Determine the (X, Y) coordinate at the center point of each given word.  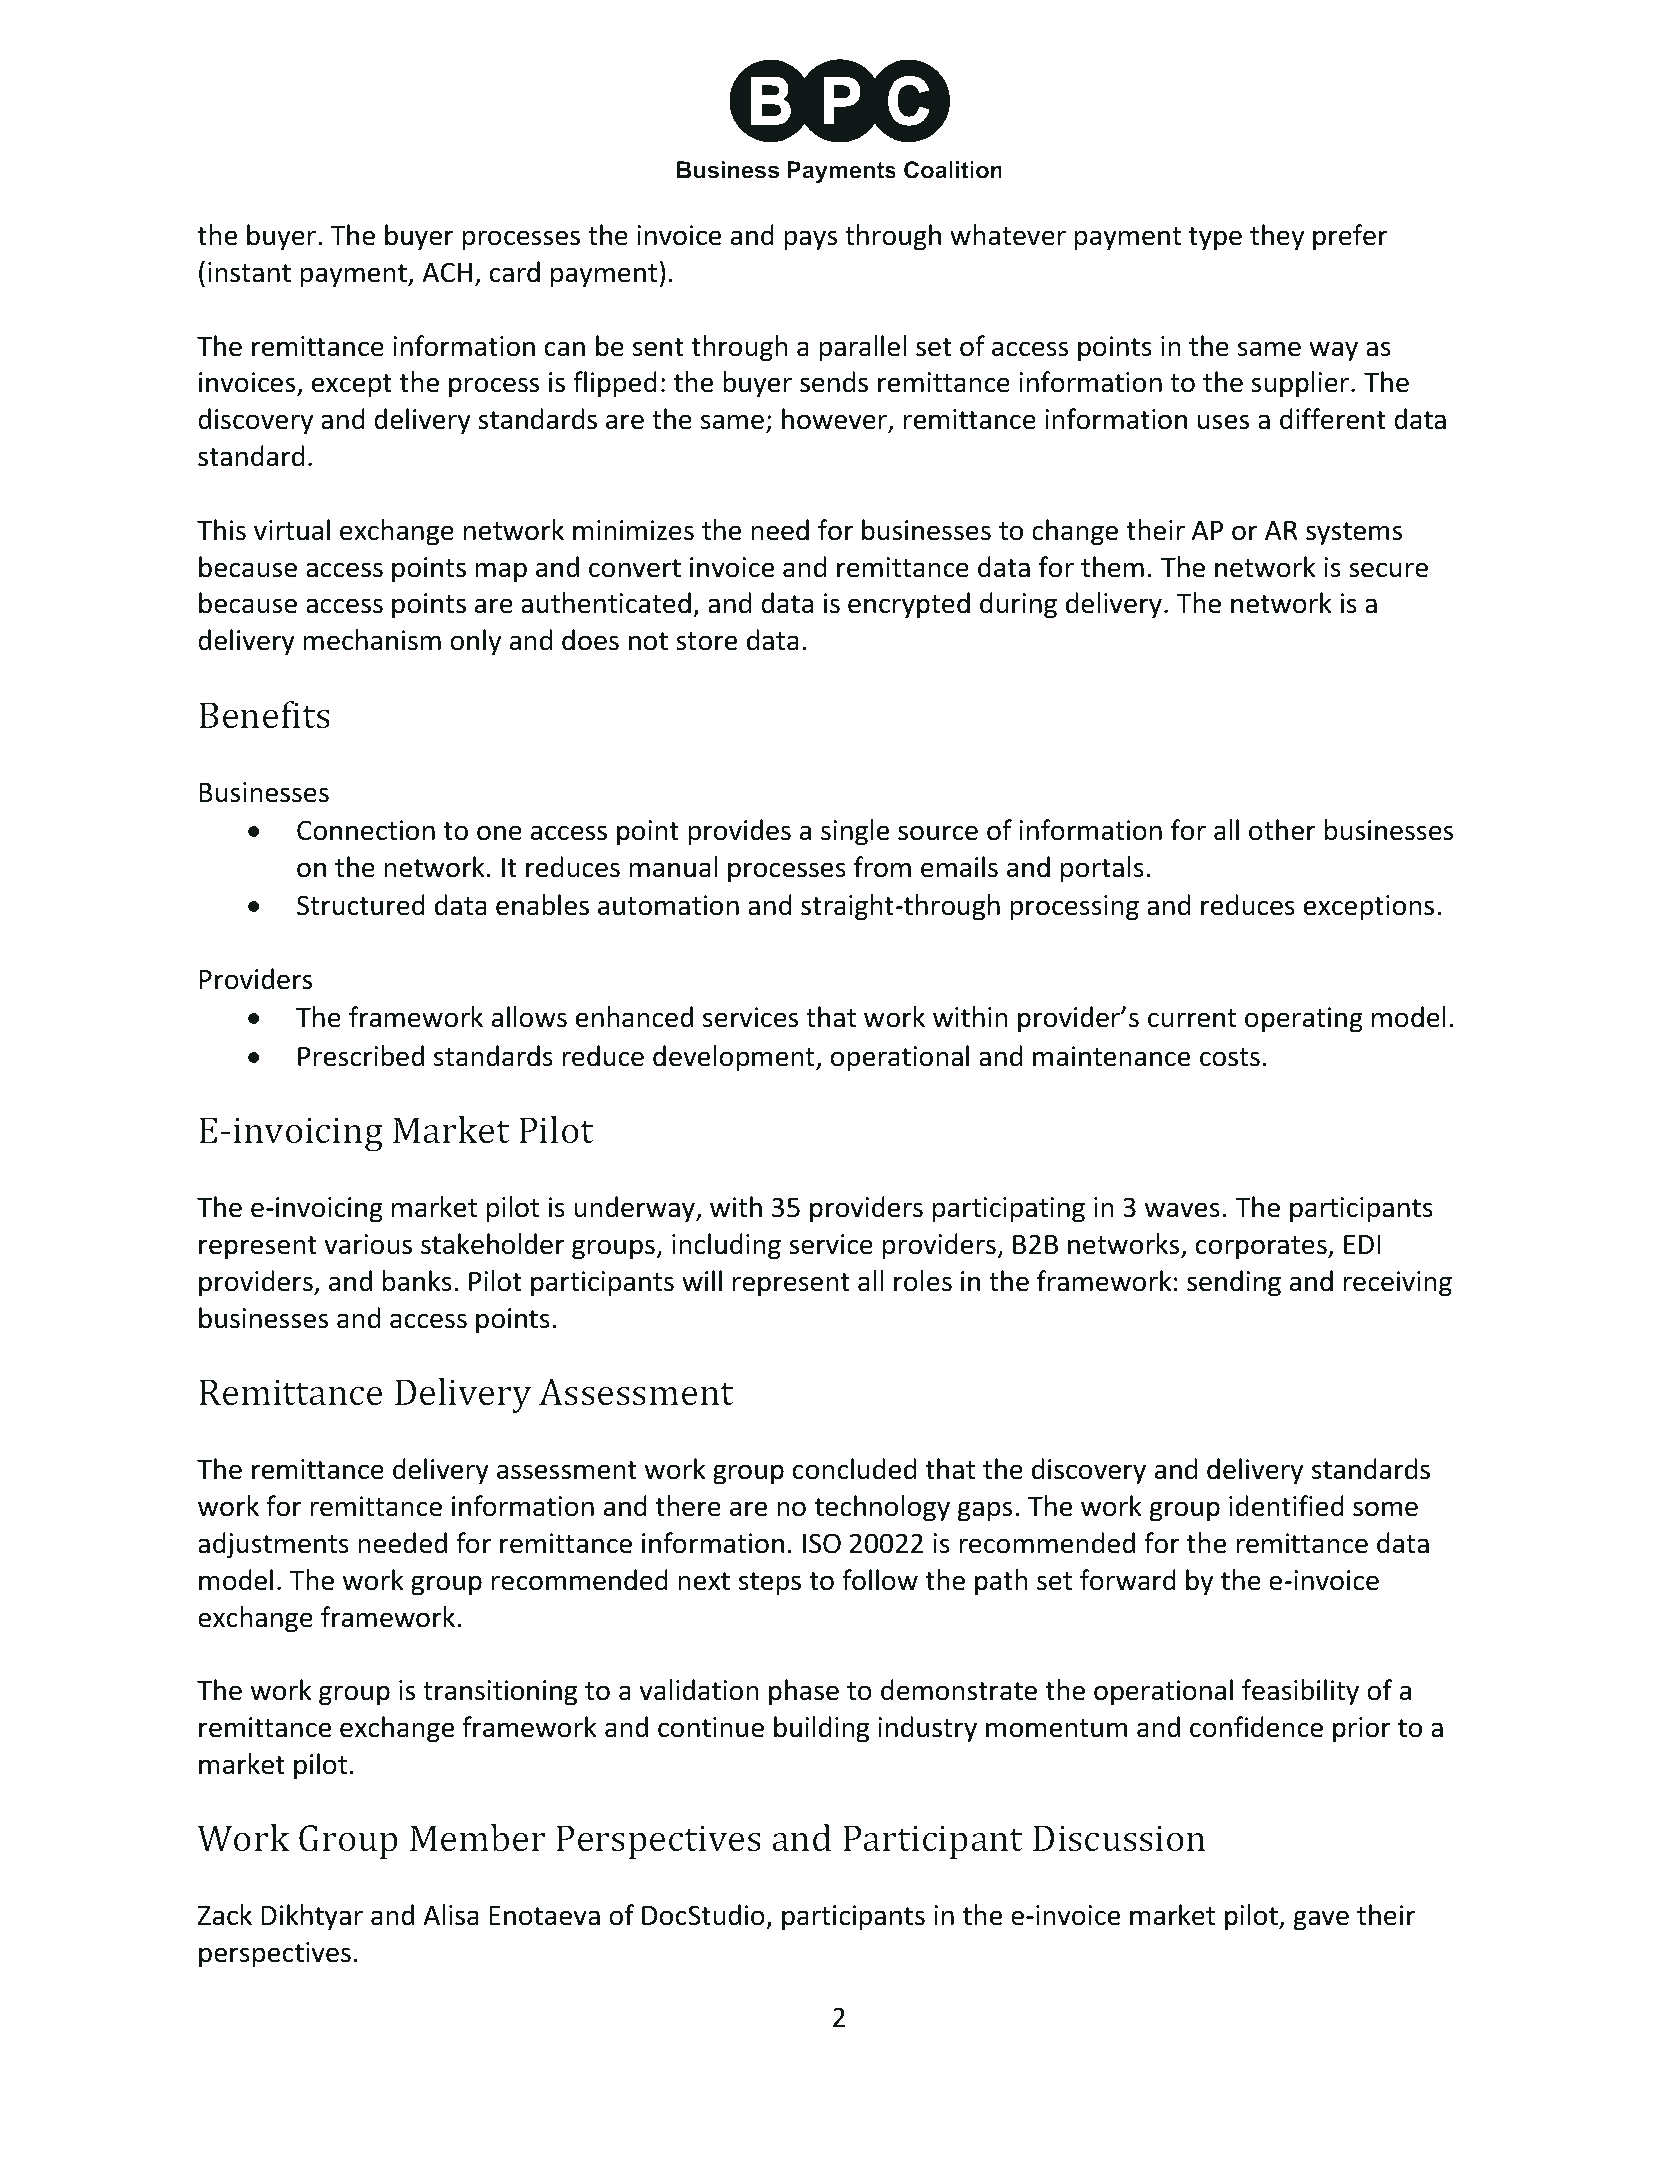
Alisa (451, 1915)
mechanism (372, 640)
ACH (447, 272)
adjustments (273, 1545)
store (706, 641)
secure (1388, 570)
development (735, 1058)
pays (810, 240)
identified (1286, 1506)
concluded (854, 1469)
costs (1230, 1057)
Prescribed (361, 1056)
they (1277, 237)
